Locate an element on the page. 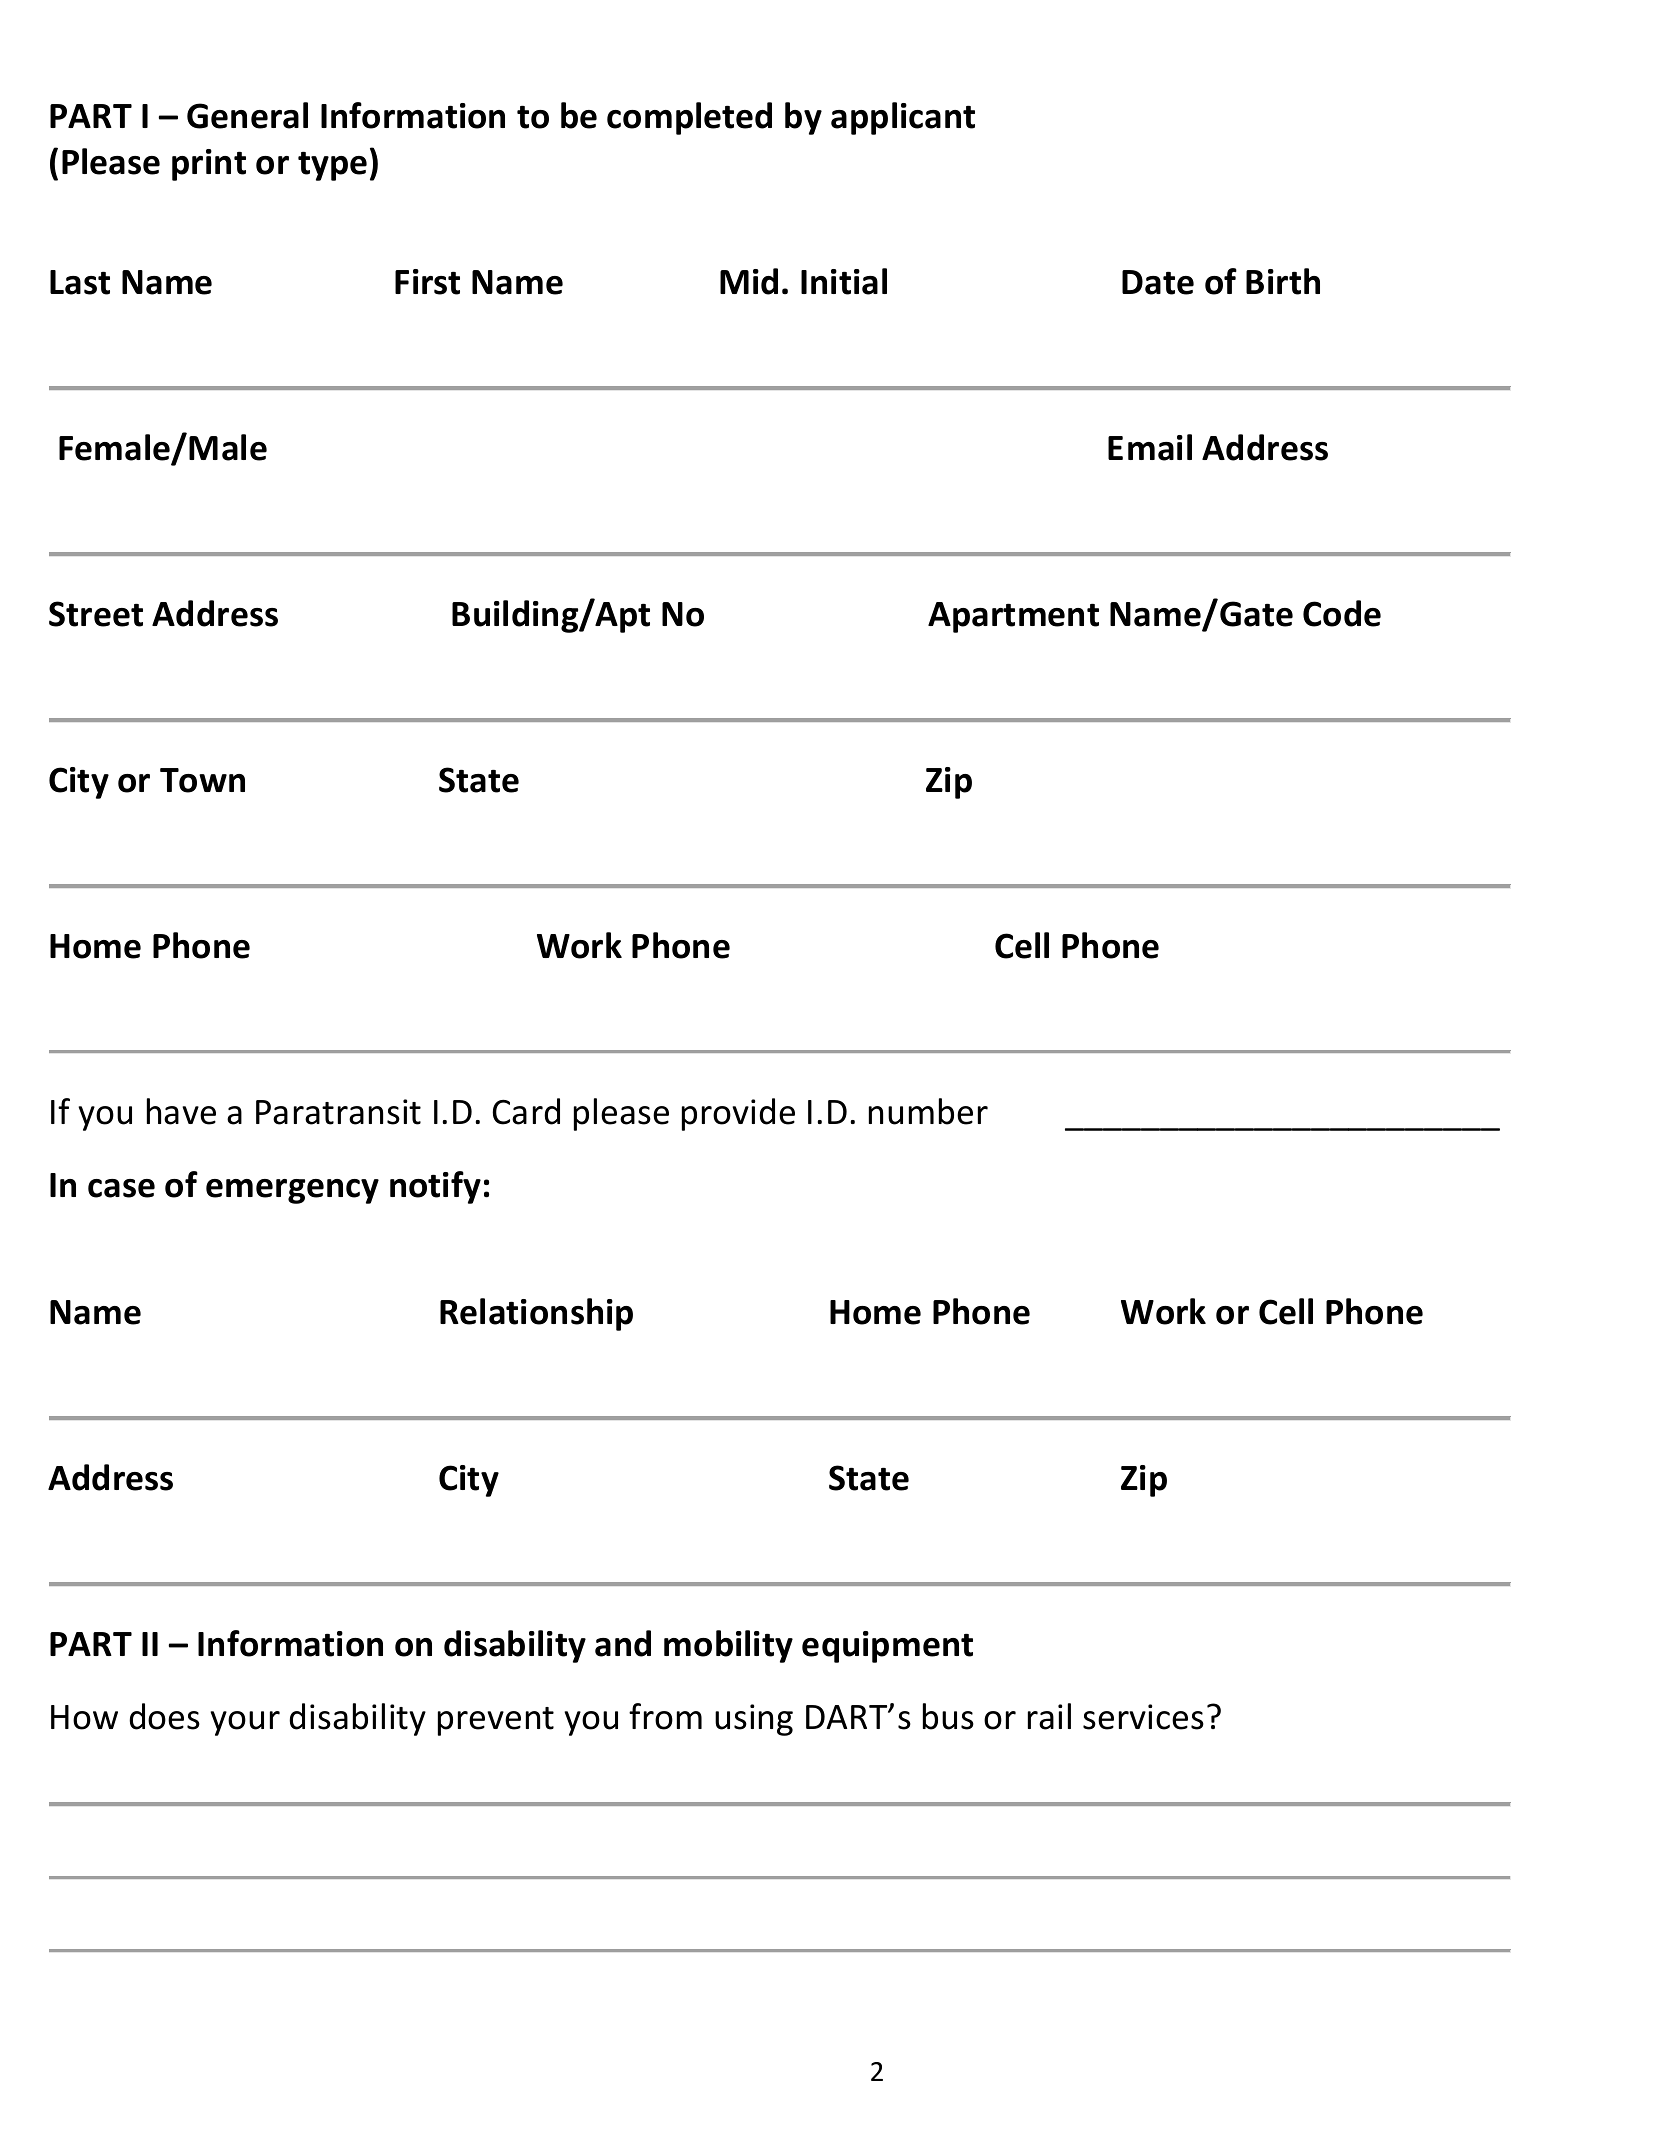 Image resolution: width=1657 pixels, height=2145 pixels. provide is located at coordinates (738, 1114).
